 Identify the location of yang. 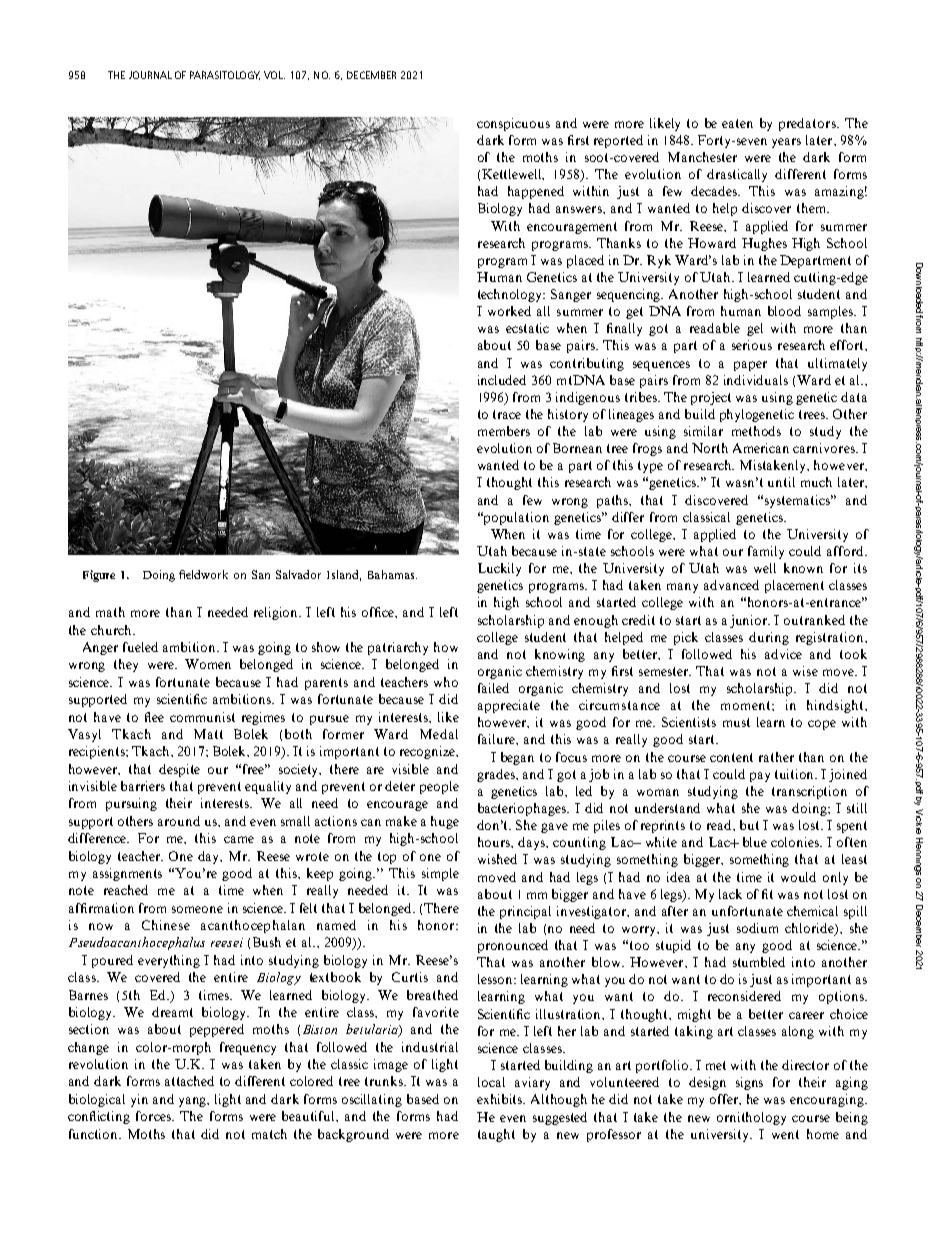
(194, 1102).
